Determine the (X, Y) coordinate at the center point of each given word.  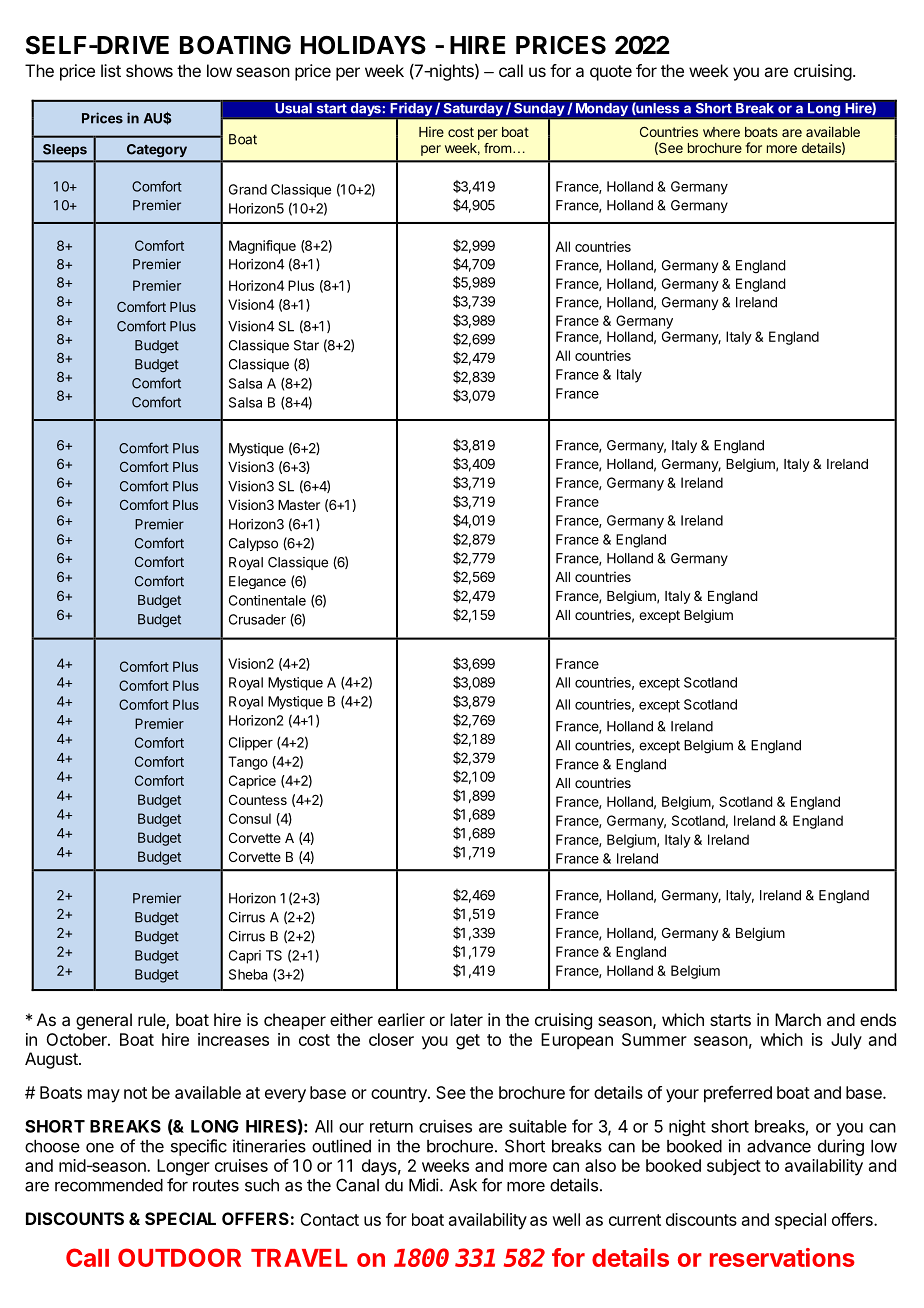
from (499, 148)
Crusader (257, 619)
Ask (463, 1185)
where (721, 132)
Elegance (257, 582)
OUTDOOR (179, 1257)
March (798, 1019)
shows (149, 70)
